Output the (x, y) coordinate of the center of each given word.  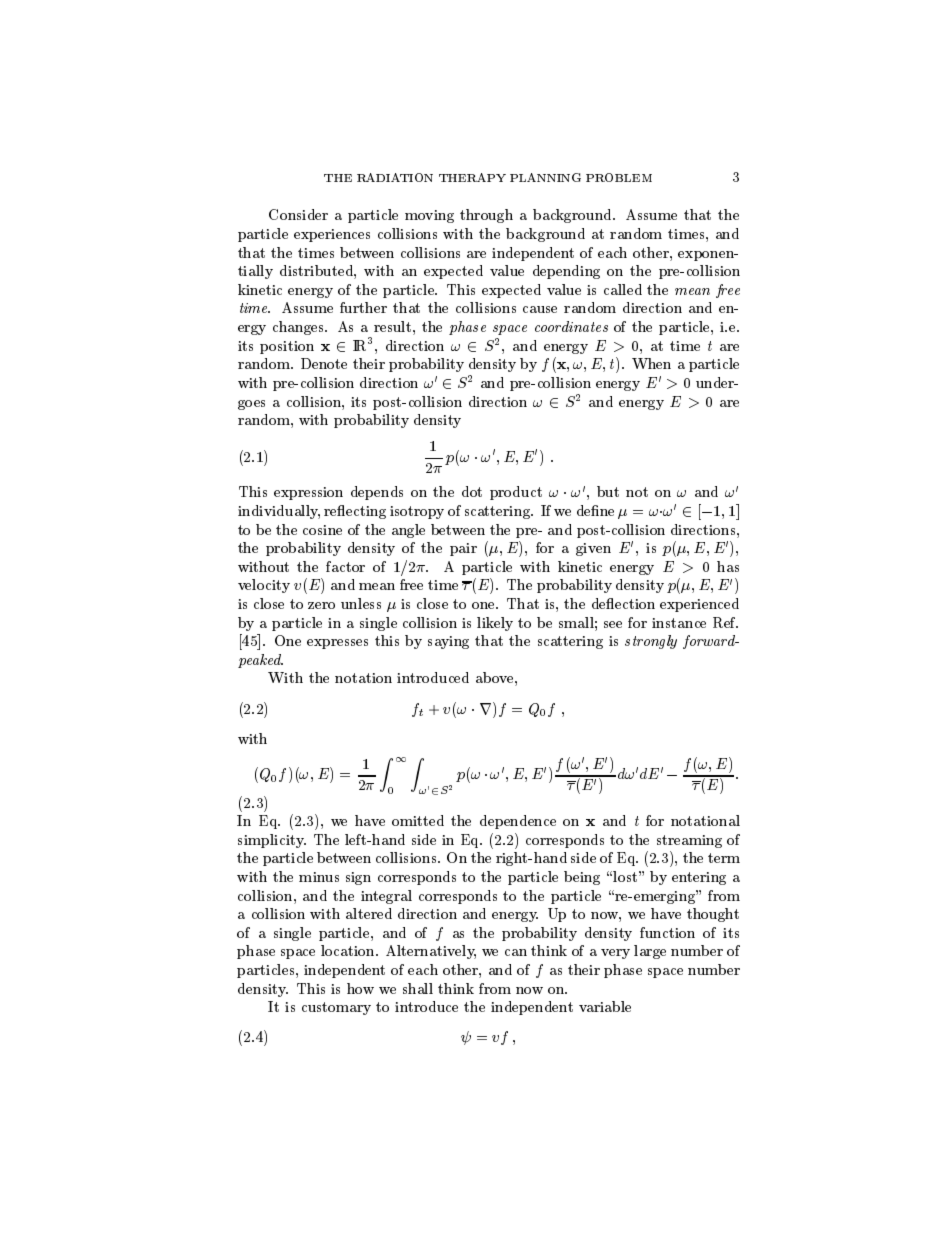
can (516, 952)
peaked (260, 661)
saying (448, 642)
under (716, 382)
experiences (332, 235)
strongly (651, 642)
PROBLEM (619, 177)
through (486, 216)
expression (308, 493)
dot (472, 491)
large (650, 952)
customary (336, 1008)
